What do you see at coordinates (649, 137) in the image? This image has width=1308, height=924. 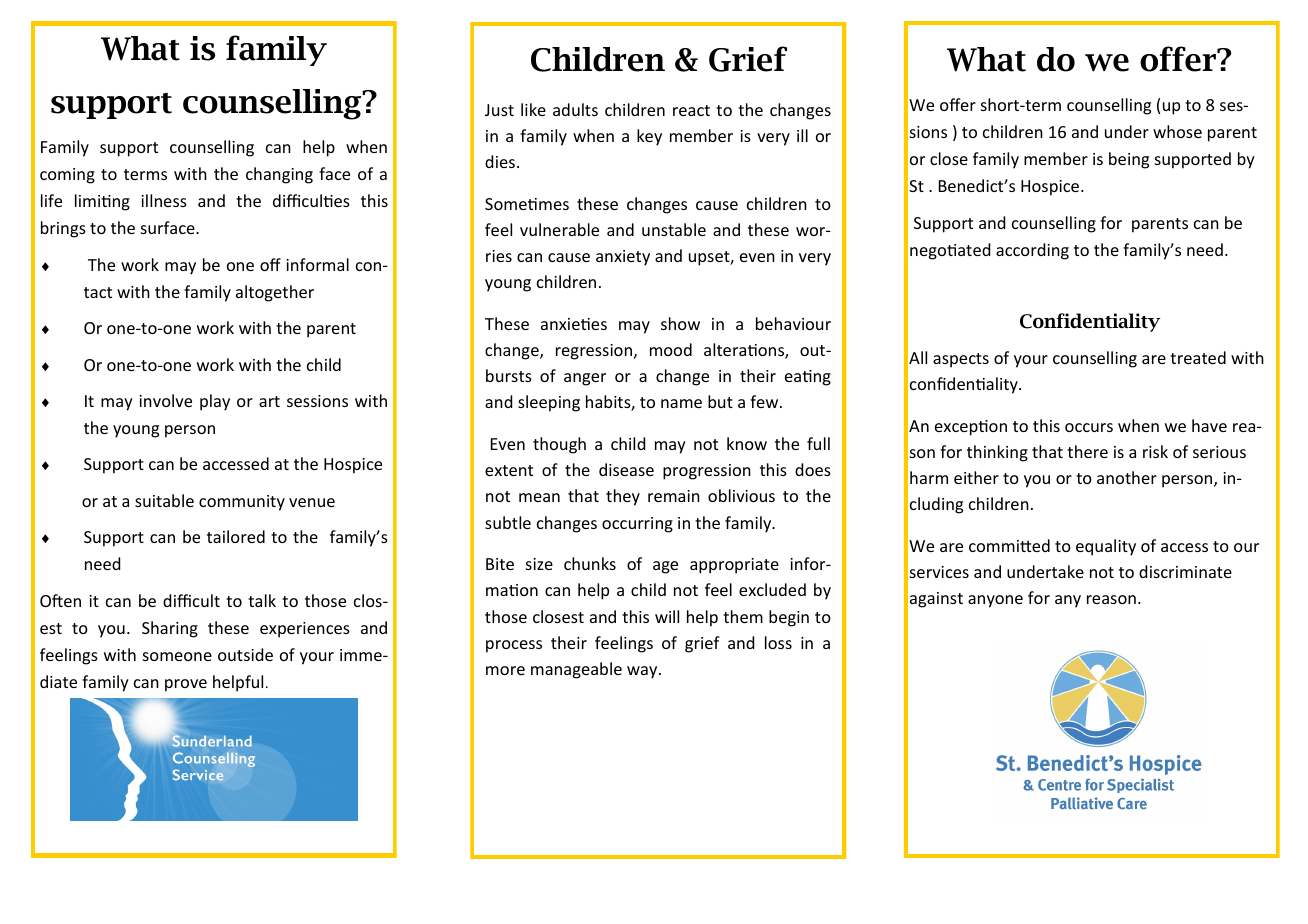 I see `key` at bounding box center [649, 137].
